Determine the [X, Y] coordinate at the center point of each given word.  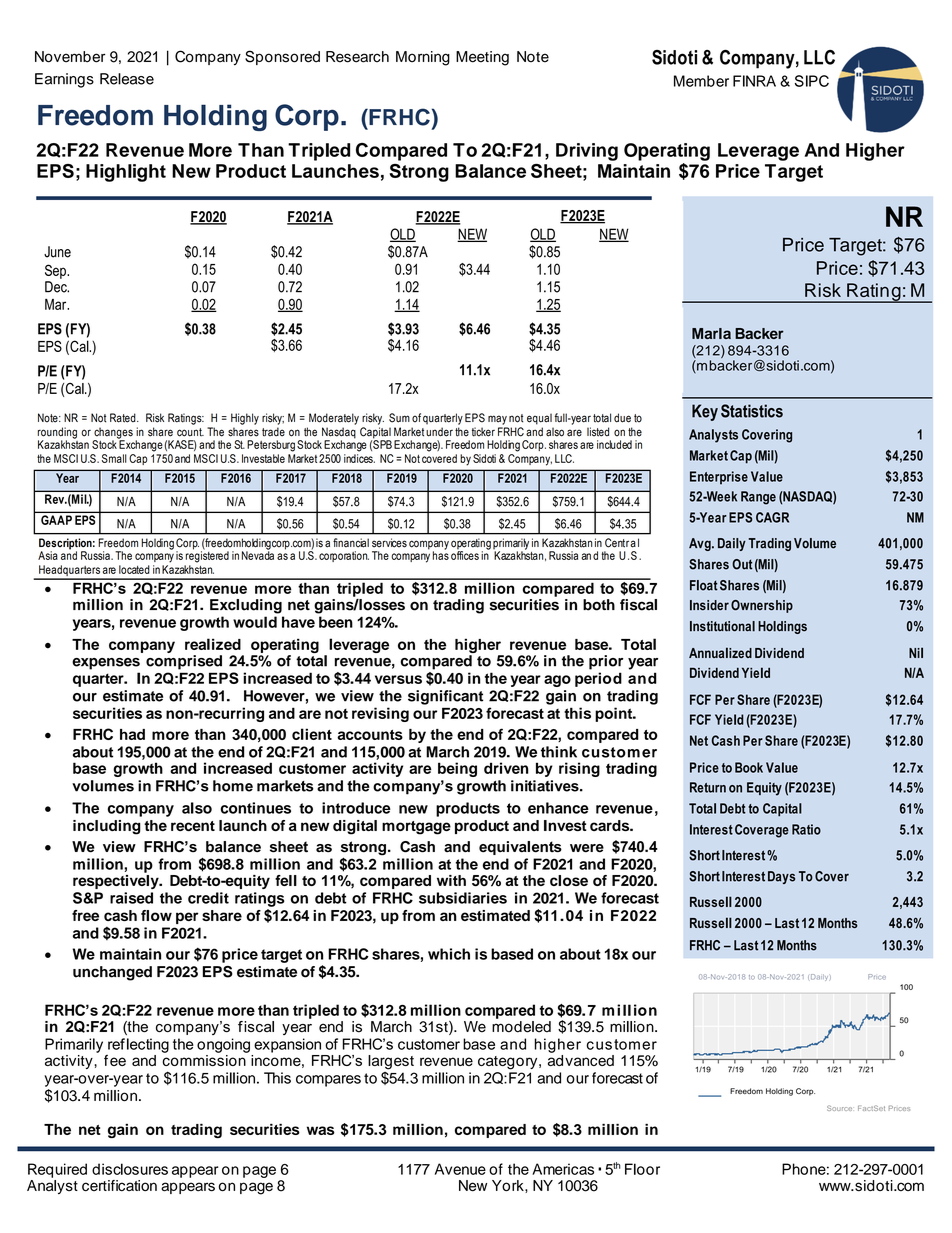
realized [213, 644]
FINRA [754, 81]
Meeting [482, 58]
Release [127, 79]
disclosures [130, 1169]
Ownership [762, 606]
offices [465, 554]
